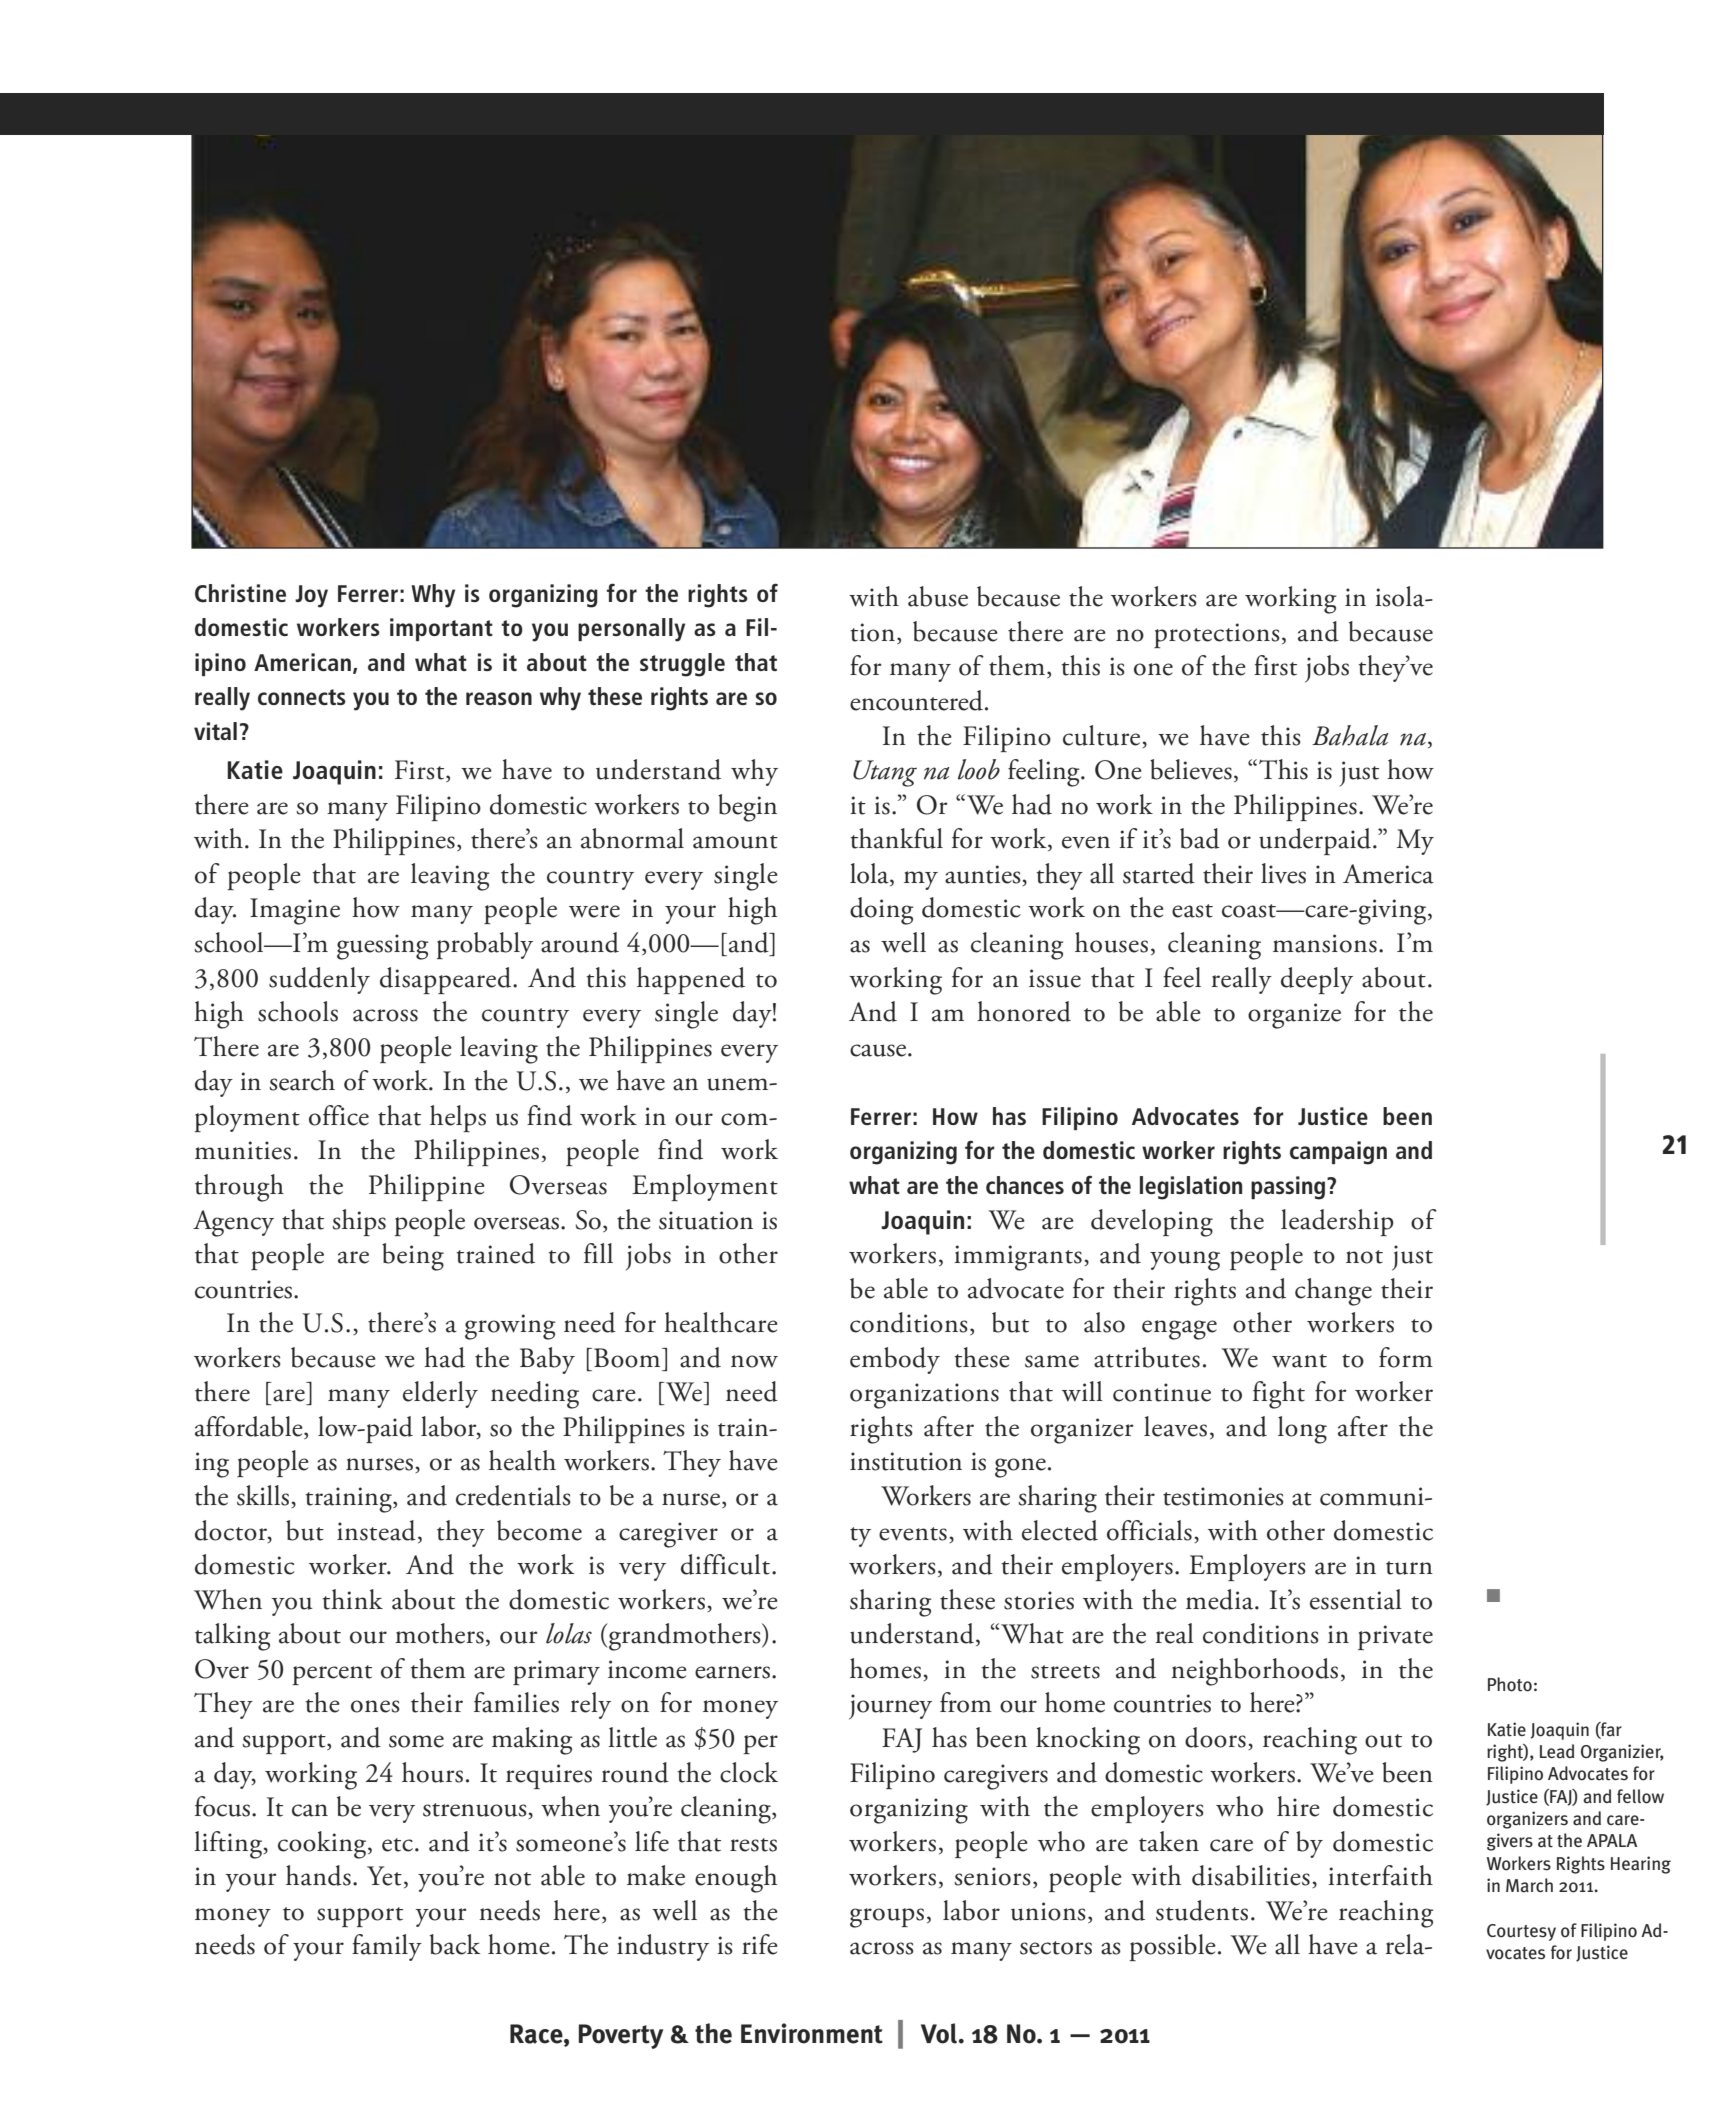 Image resolution: width=1723 pixels, height=2106 pixels. What do you see at coordinates (1191, 769) in the screenshot?
I see `believes` at bounding box center [1191, 769].
